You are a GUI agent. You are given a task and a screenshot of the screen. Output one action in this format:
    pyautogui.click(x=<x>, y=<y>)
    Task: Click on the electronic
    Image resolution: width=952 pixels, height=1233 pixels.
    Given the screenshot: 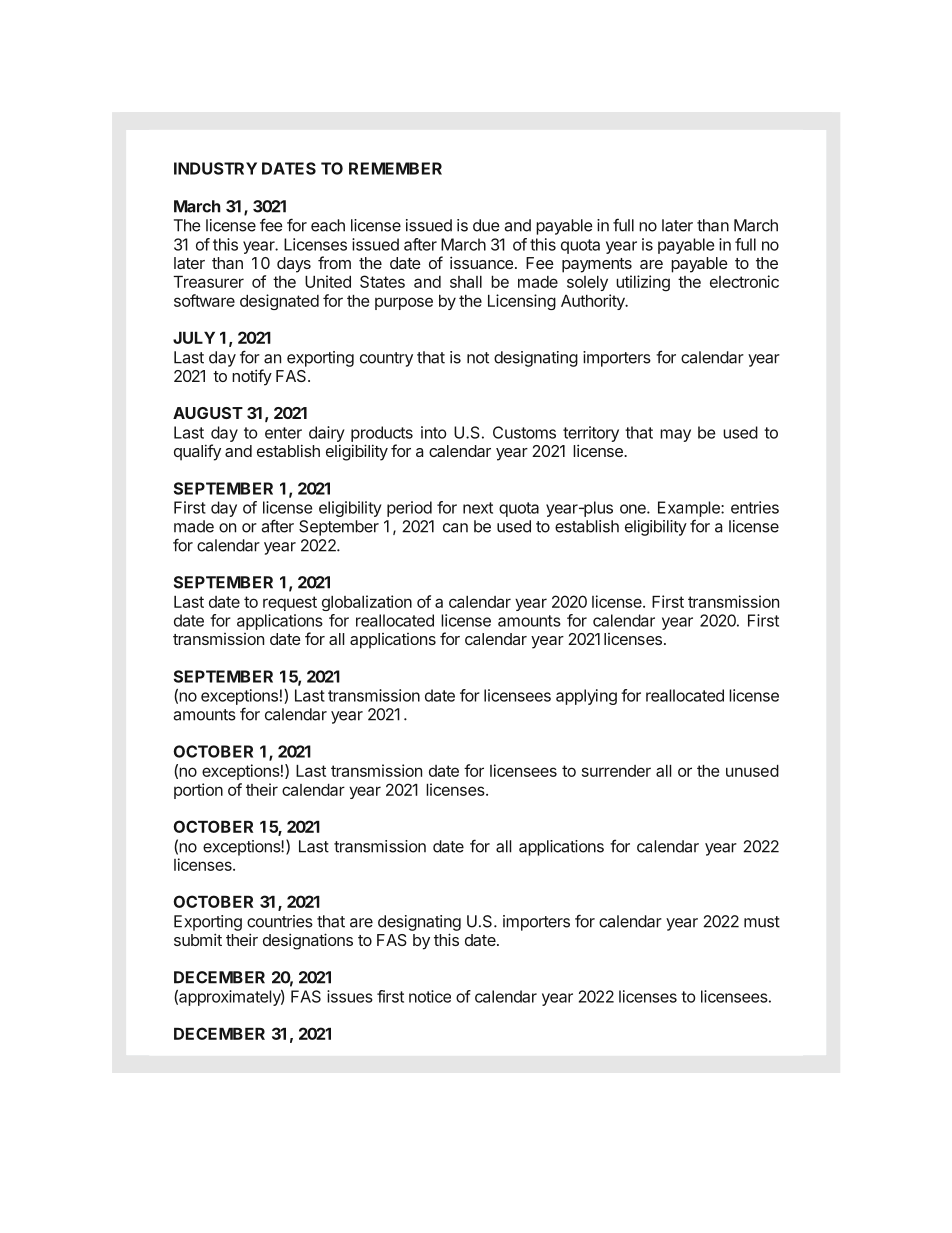 What is the action you would take?
    pyautogui.click(x=744, y=281)
